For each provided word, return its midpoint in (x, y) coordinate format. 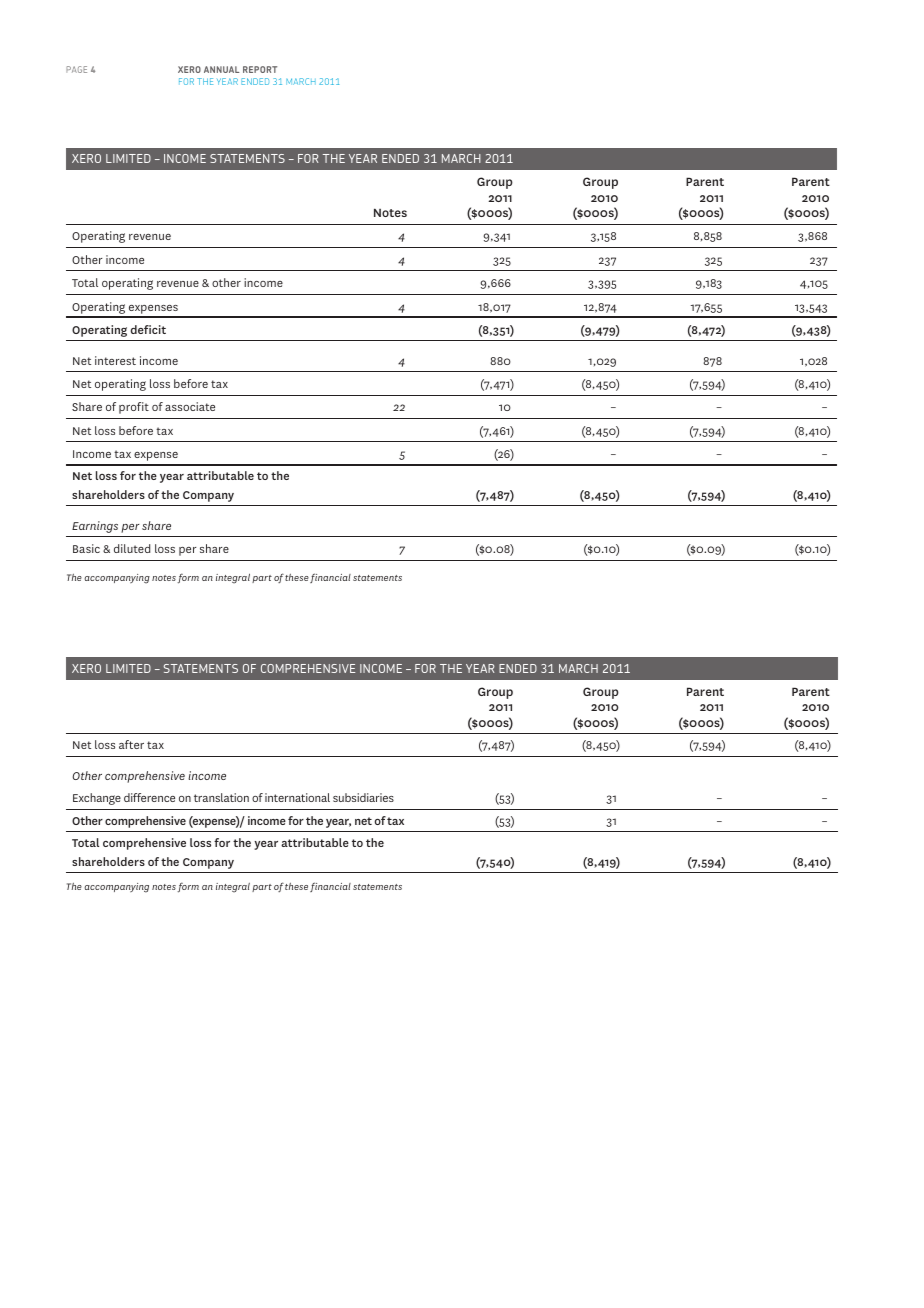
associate (190, 406)
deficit (148, 329)
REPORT (260, 69)
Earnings (95, 527)
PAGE (76, 69)
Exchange (97, 799)
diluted (132, 548)
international (297, 797)
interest (115, 360)
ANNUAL (221, 69)
